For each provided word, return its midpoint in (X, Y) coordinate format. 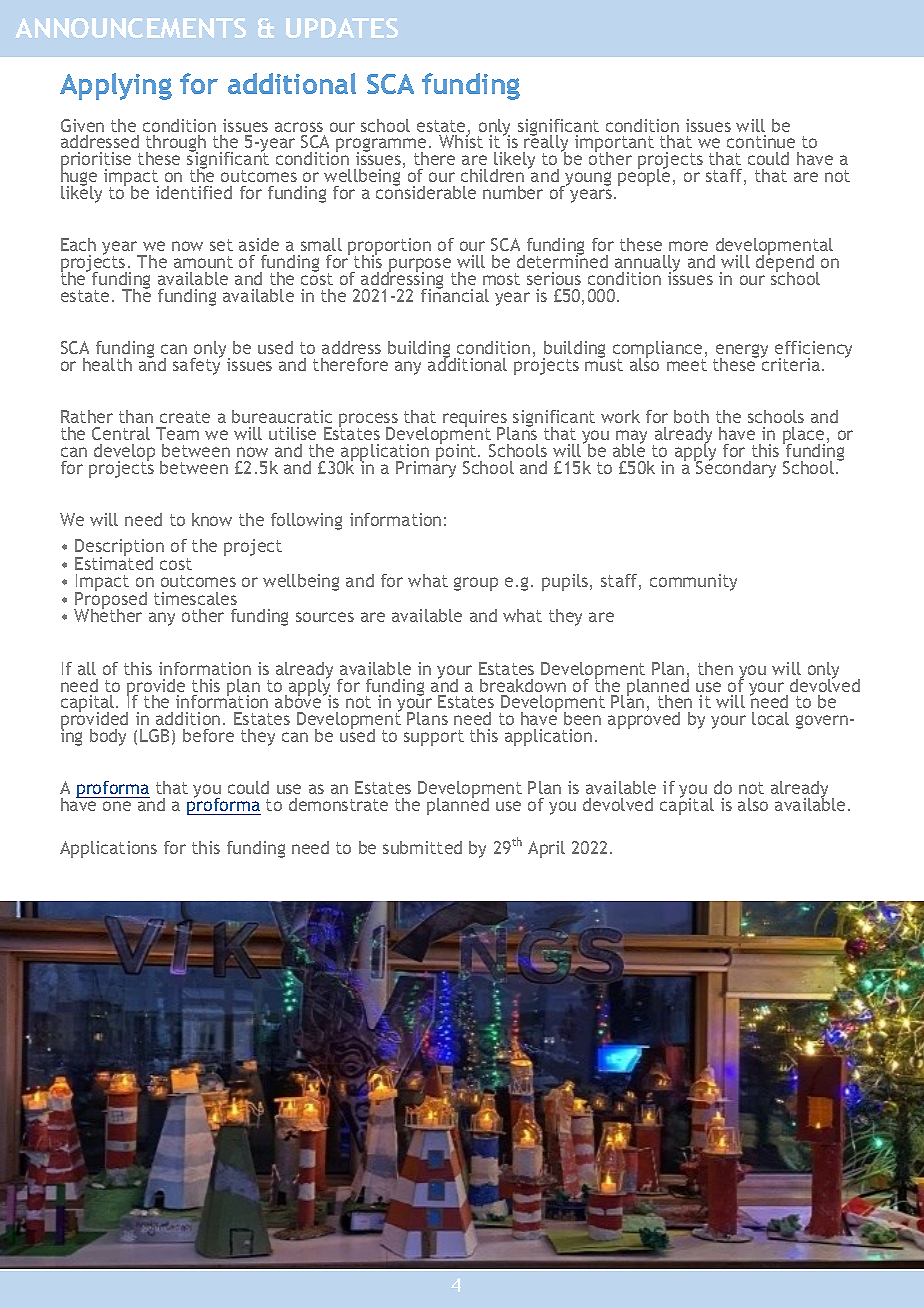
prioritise (96, 162)
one (117, 806)
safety (197, 365)
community (693, 582)
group (476, 584)
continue (761, 141)
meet (687, 365)
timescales (195, 598)
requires (476, 420)
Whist (461, 140)
